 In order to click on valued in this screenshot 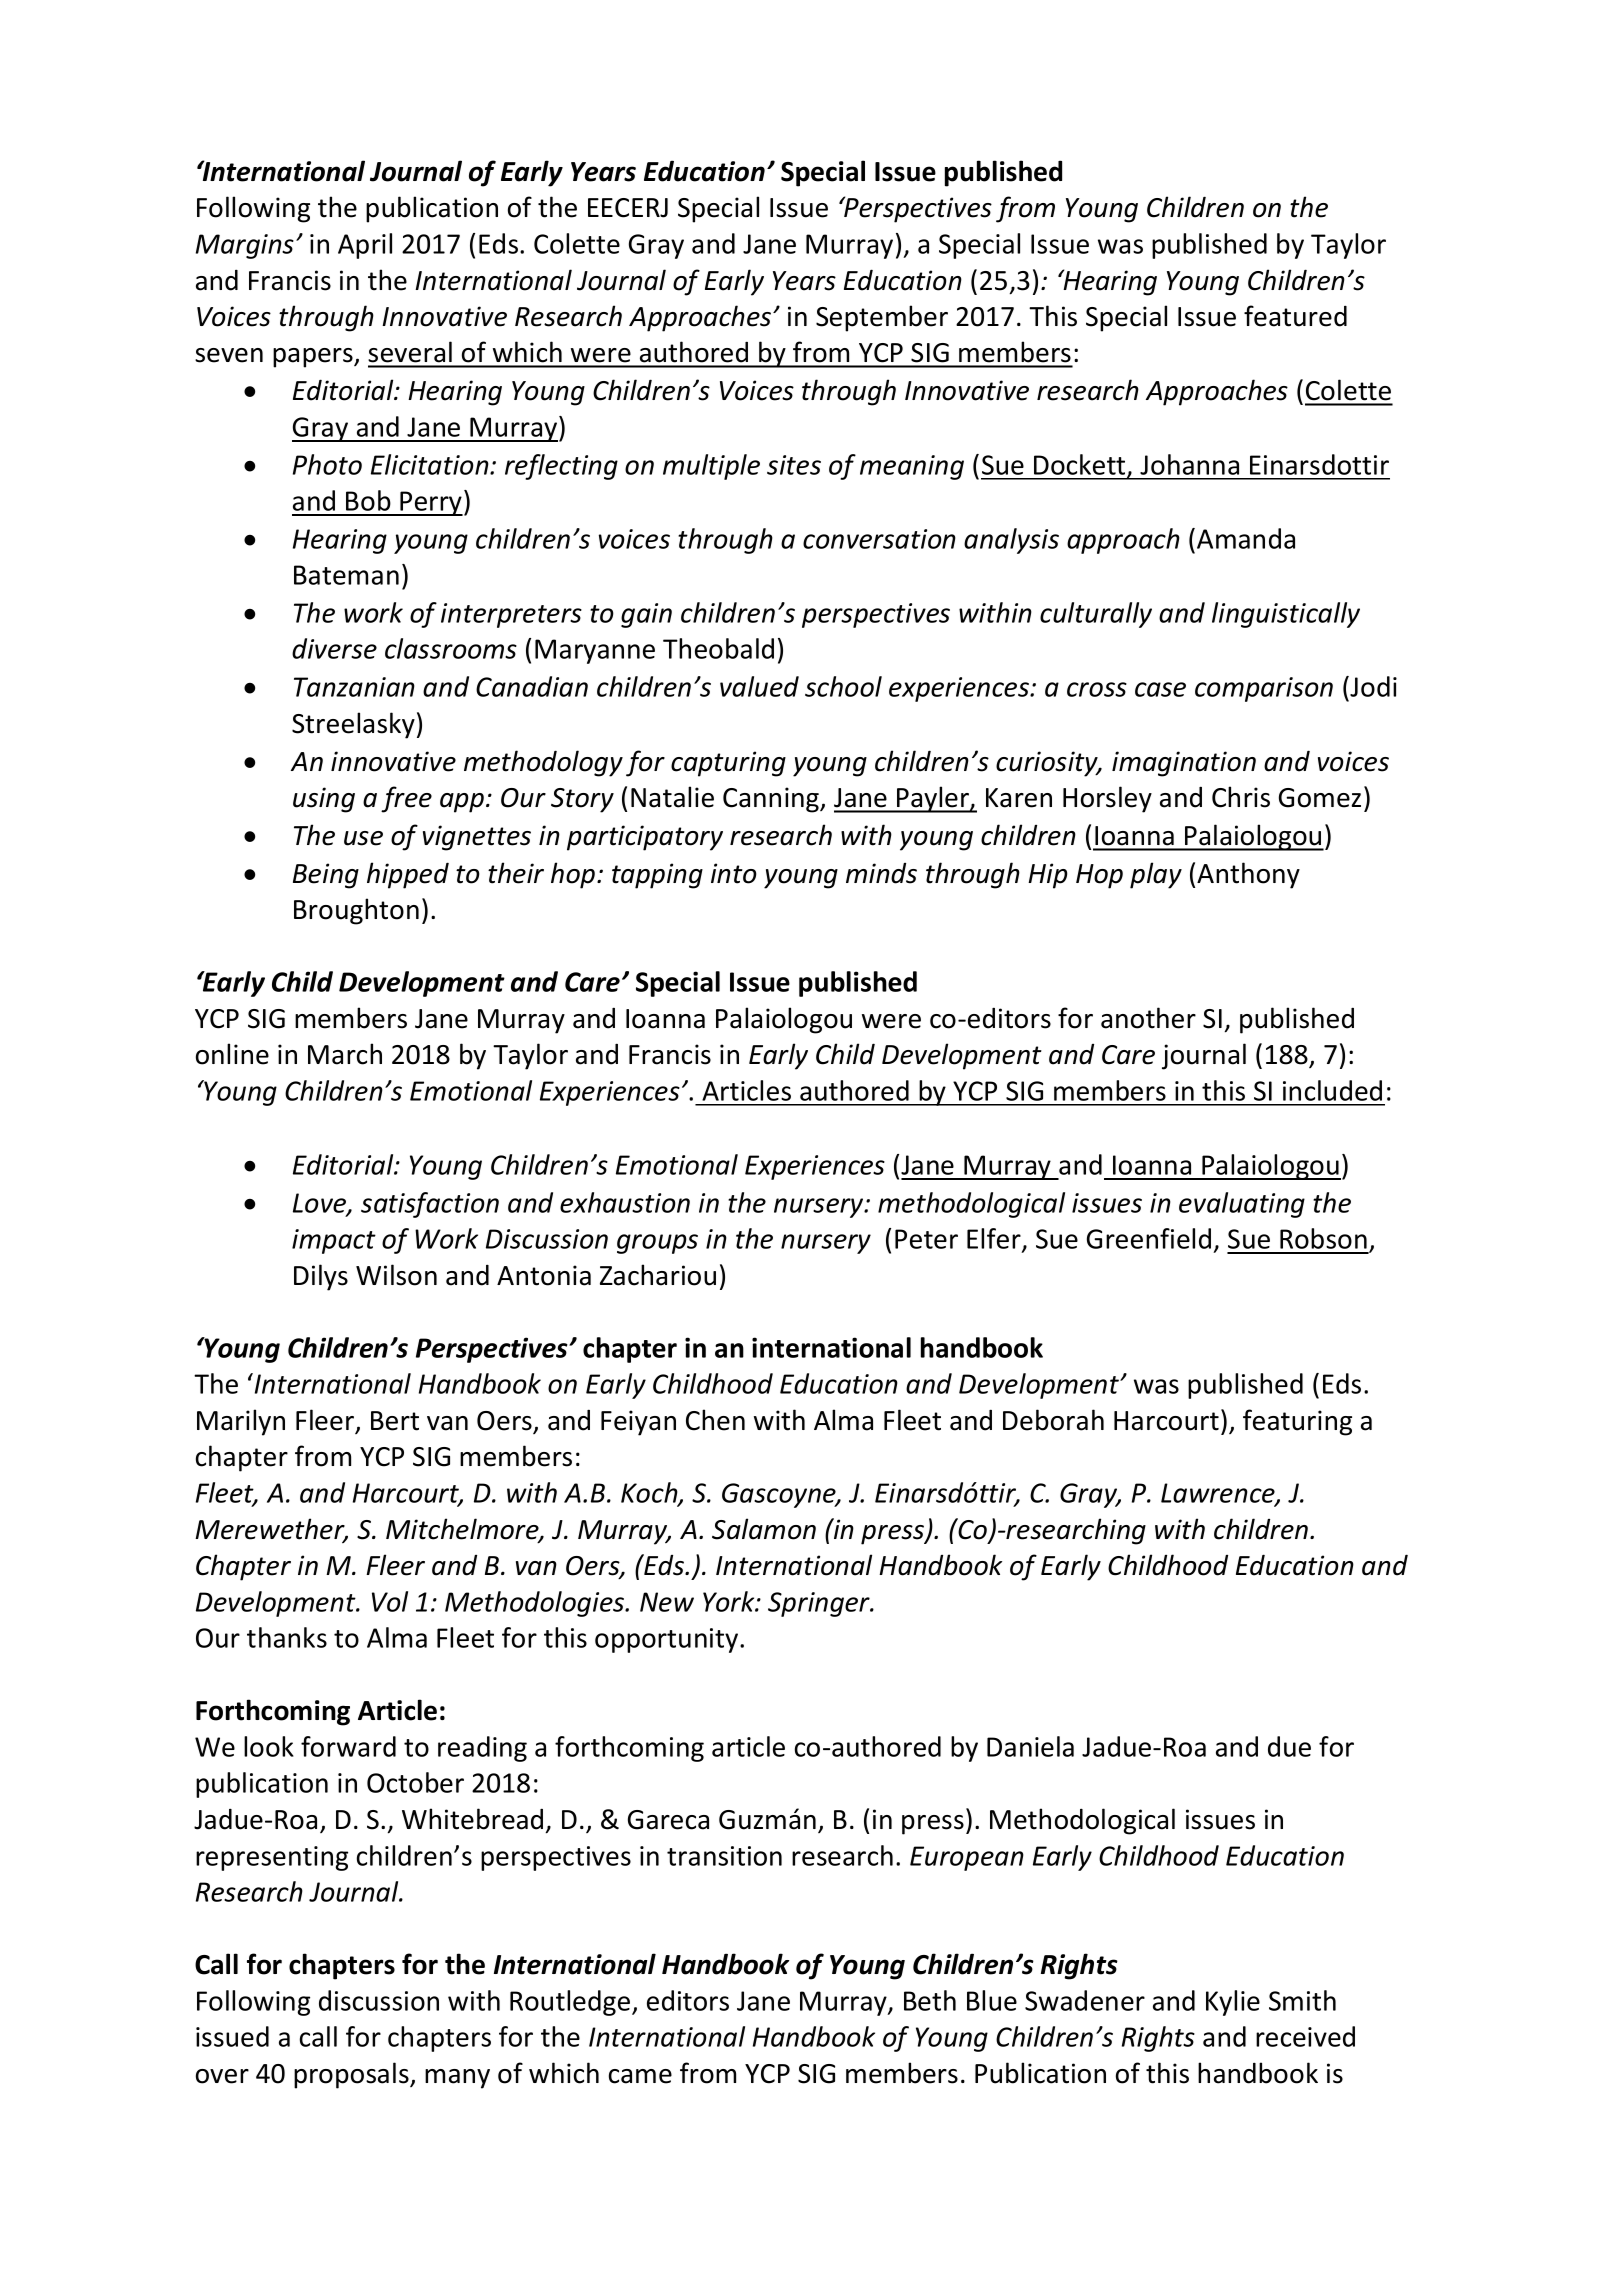, I will do `click(759, 686)`.
